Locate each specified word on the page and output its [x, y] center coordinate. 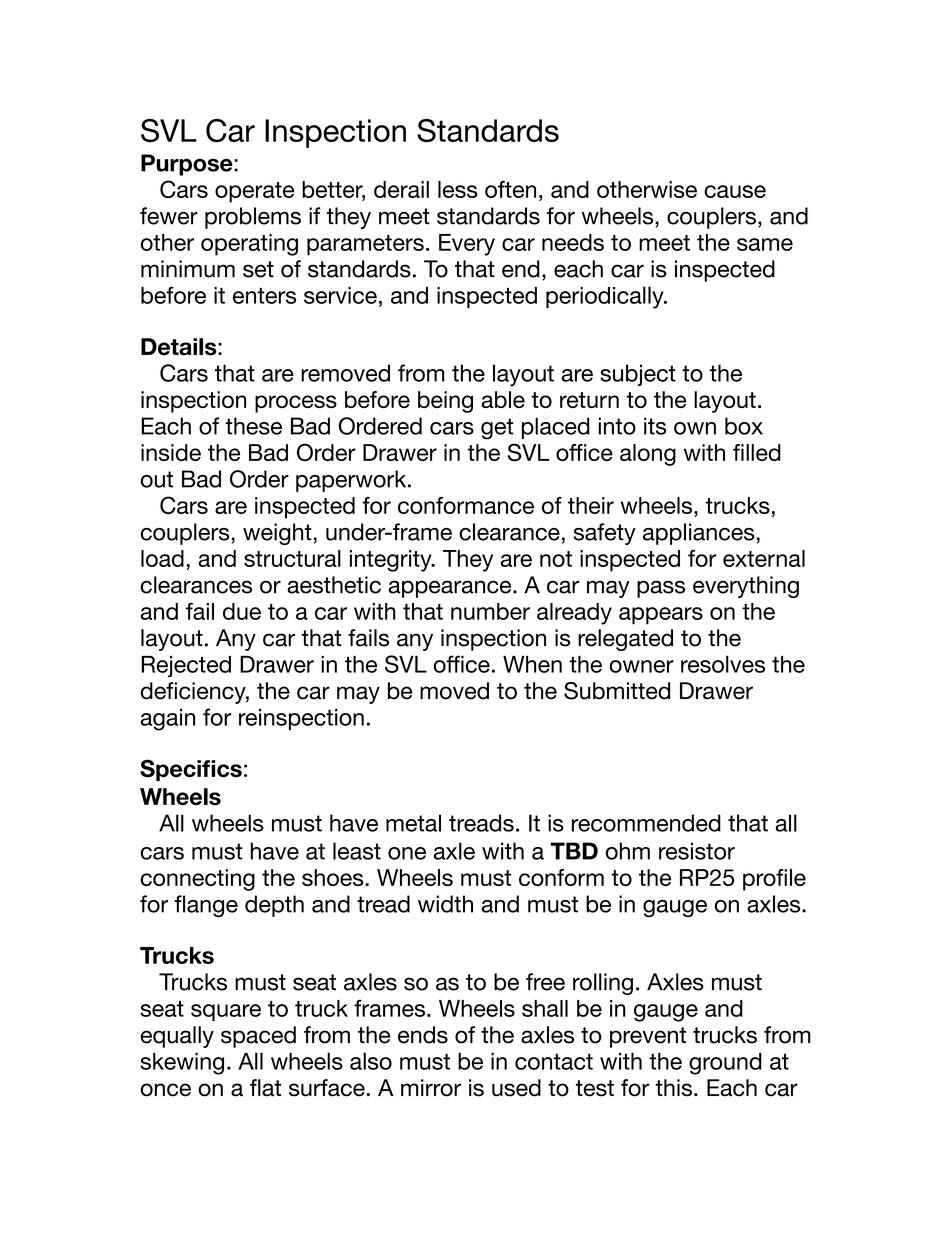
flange [206, 906]
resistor [697, 851]
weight [277, 534]
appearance [451, 589]
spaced [258, 1037]
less [458, 189]
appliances [699, 534]
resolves [723, 664]
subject [638, 375]
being [445, 402]
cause [735, 191]
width [445, 904]
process [296, 404]
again [168, 719]
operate [254, 192]
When [532, 664]
